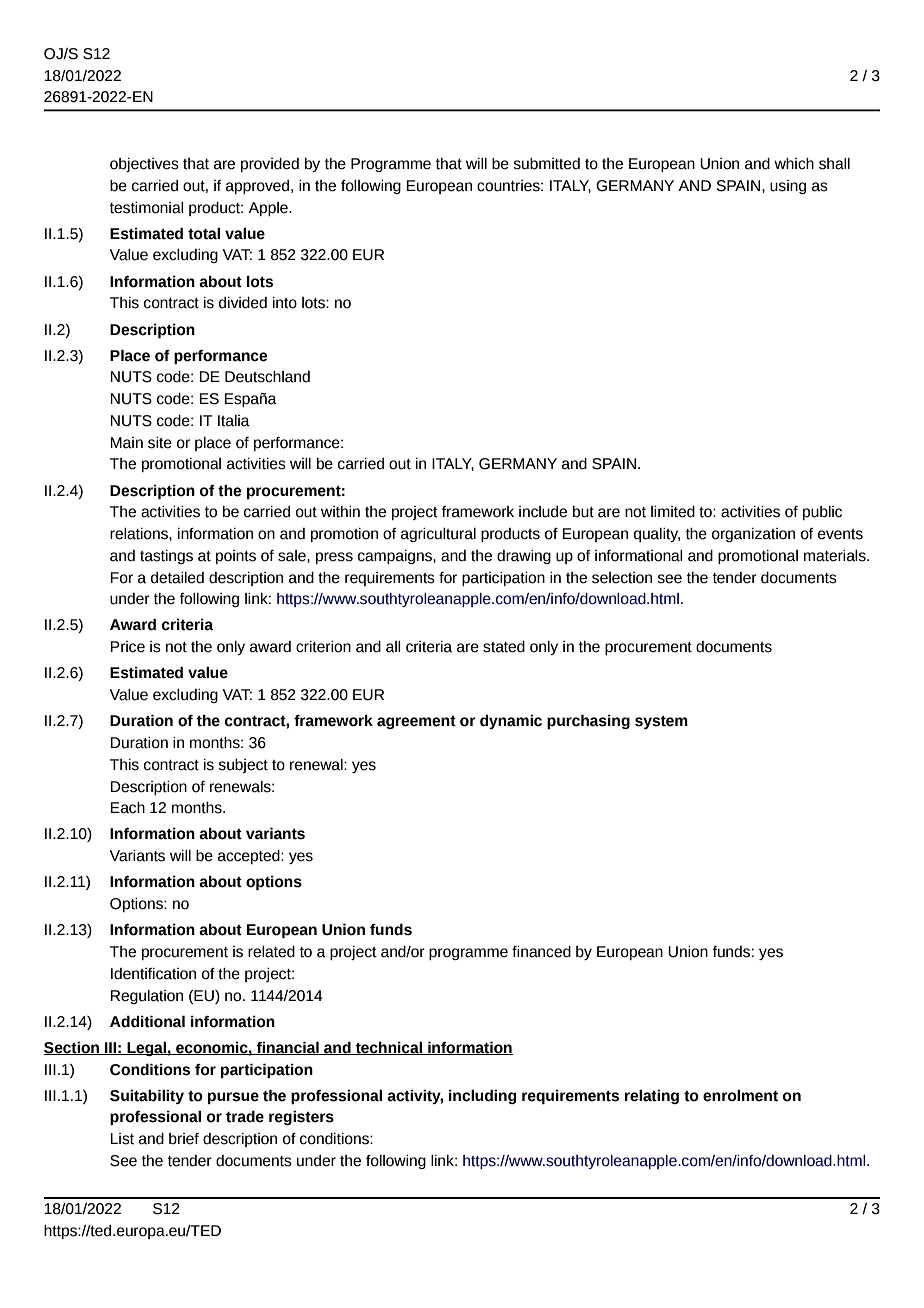 This screenshot has height=1308, width=924. What do you see at coordinates (483, 1096) in the screenshot?
I see `including` at bounding box center [483, 1096].
